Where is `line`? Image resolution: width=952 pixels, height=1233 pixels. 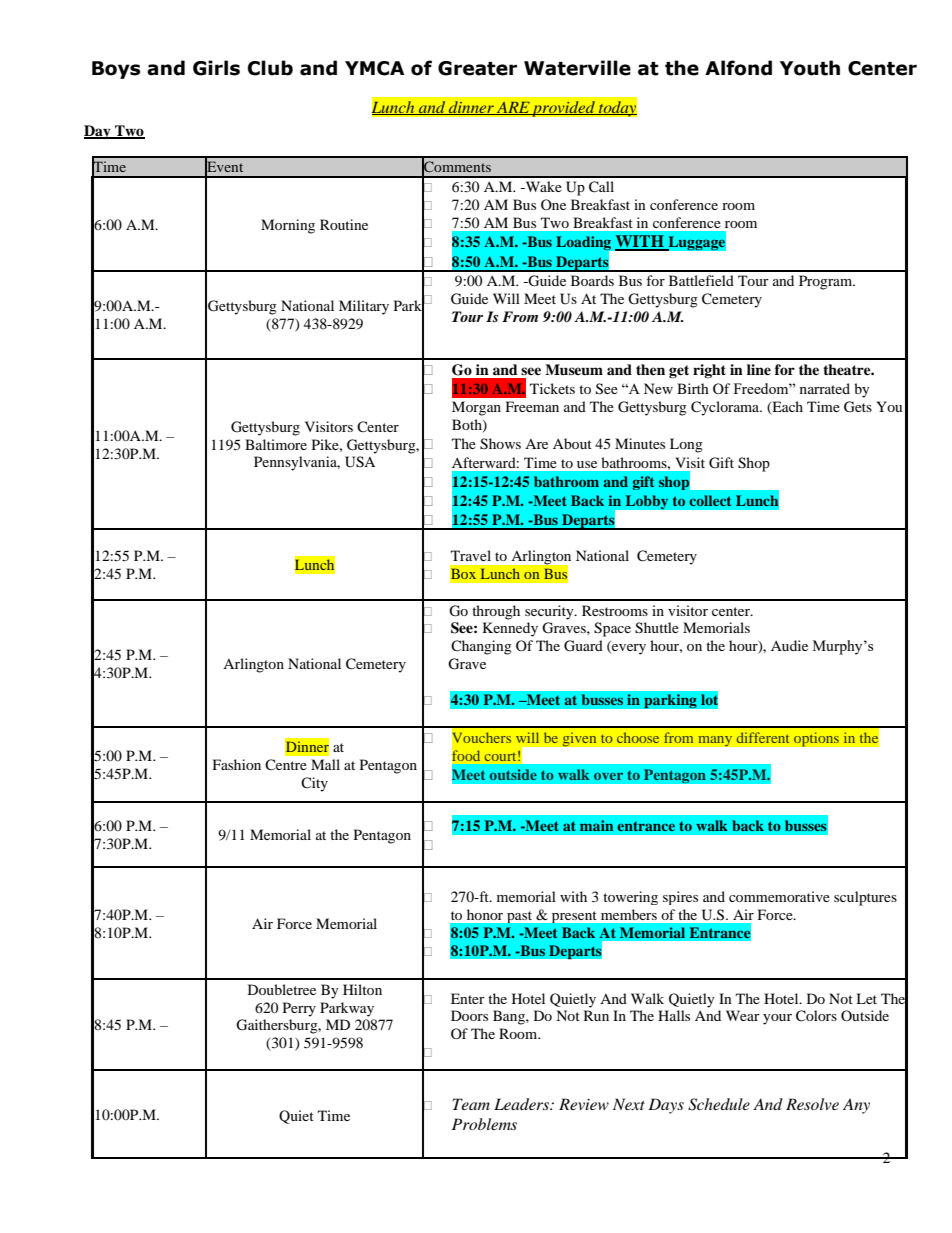
line is located at coordinates (759, 369).
